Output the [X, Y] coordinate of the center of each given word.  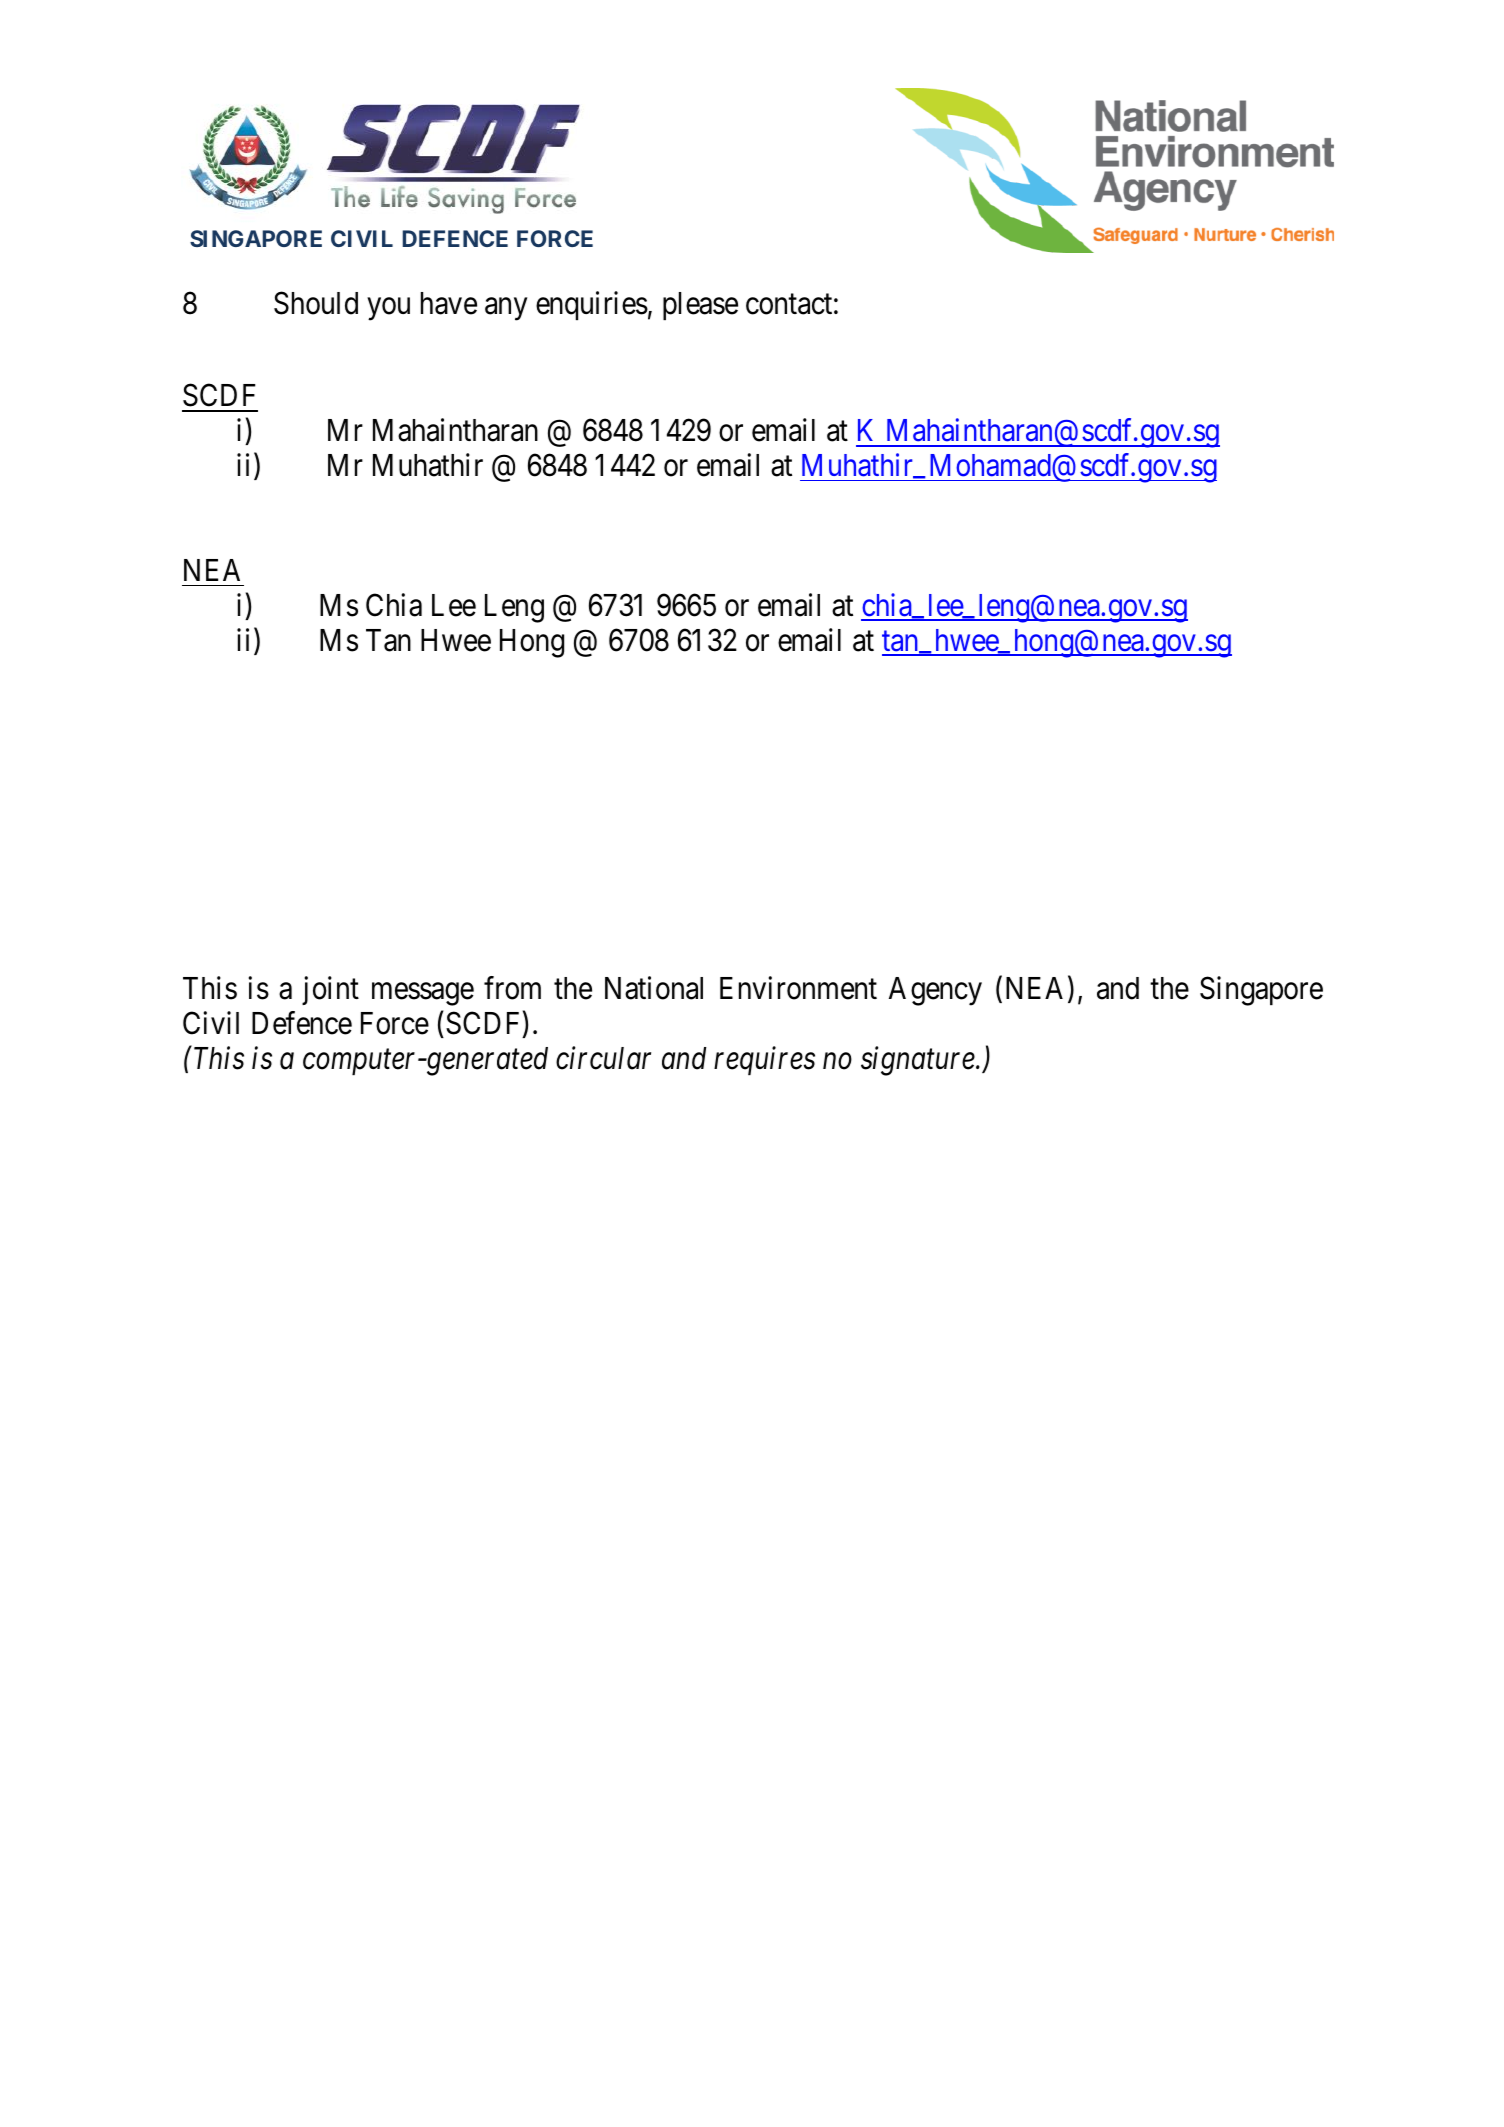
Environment [798, 988]
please [700, 306]
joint [330, 990]
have [449, 303]
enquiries [592, 305]
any [506, 309]
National [654, 988]
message [423, 994]
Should [316, 303]
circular [603, 1058]
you [389, 309]
